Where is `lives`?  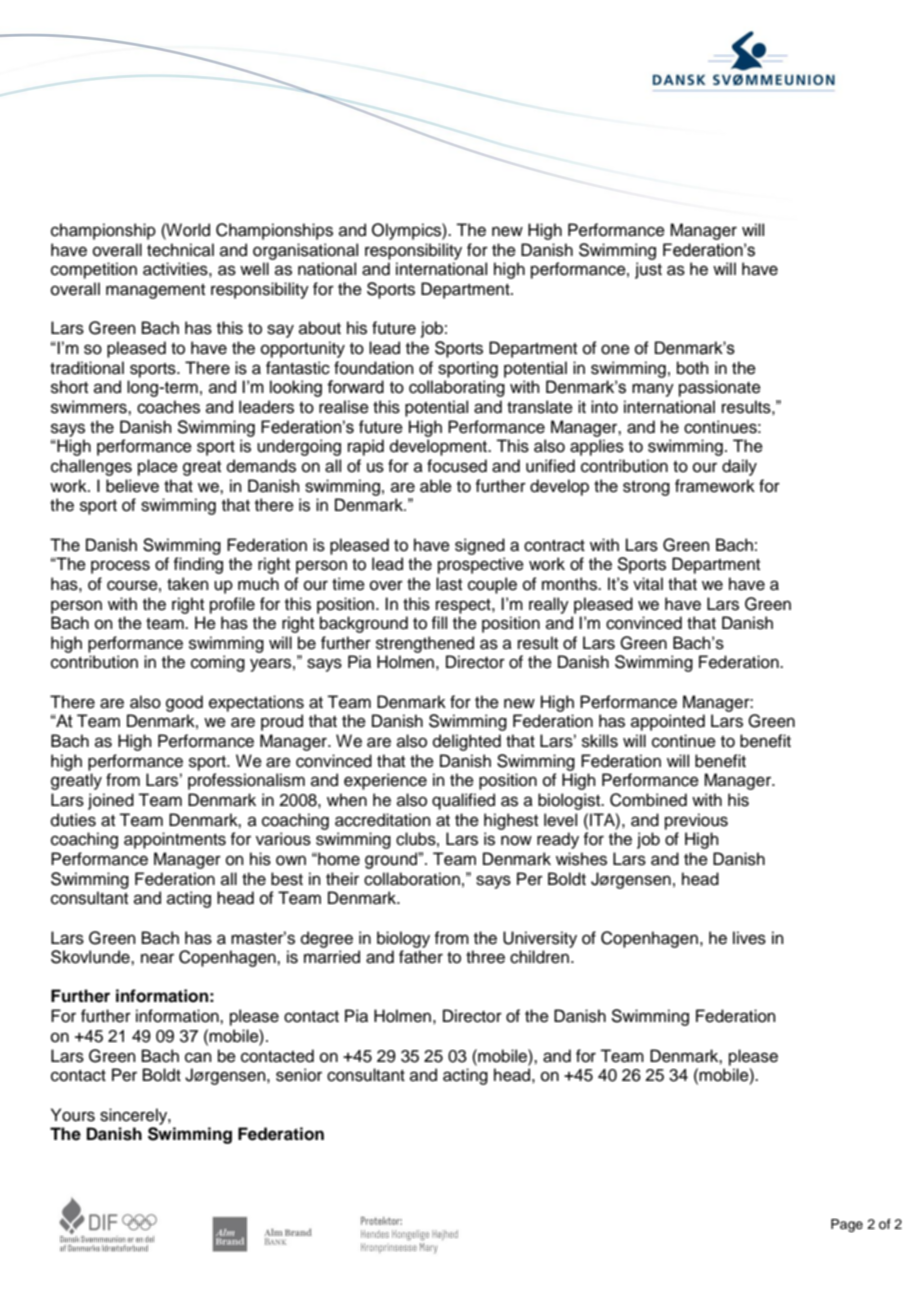
lives is located at coordinates (749, 938).
